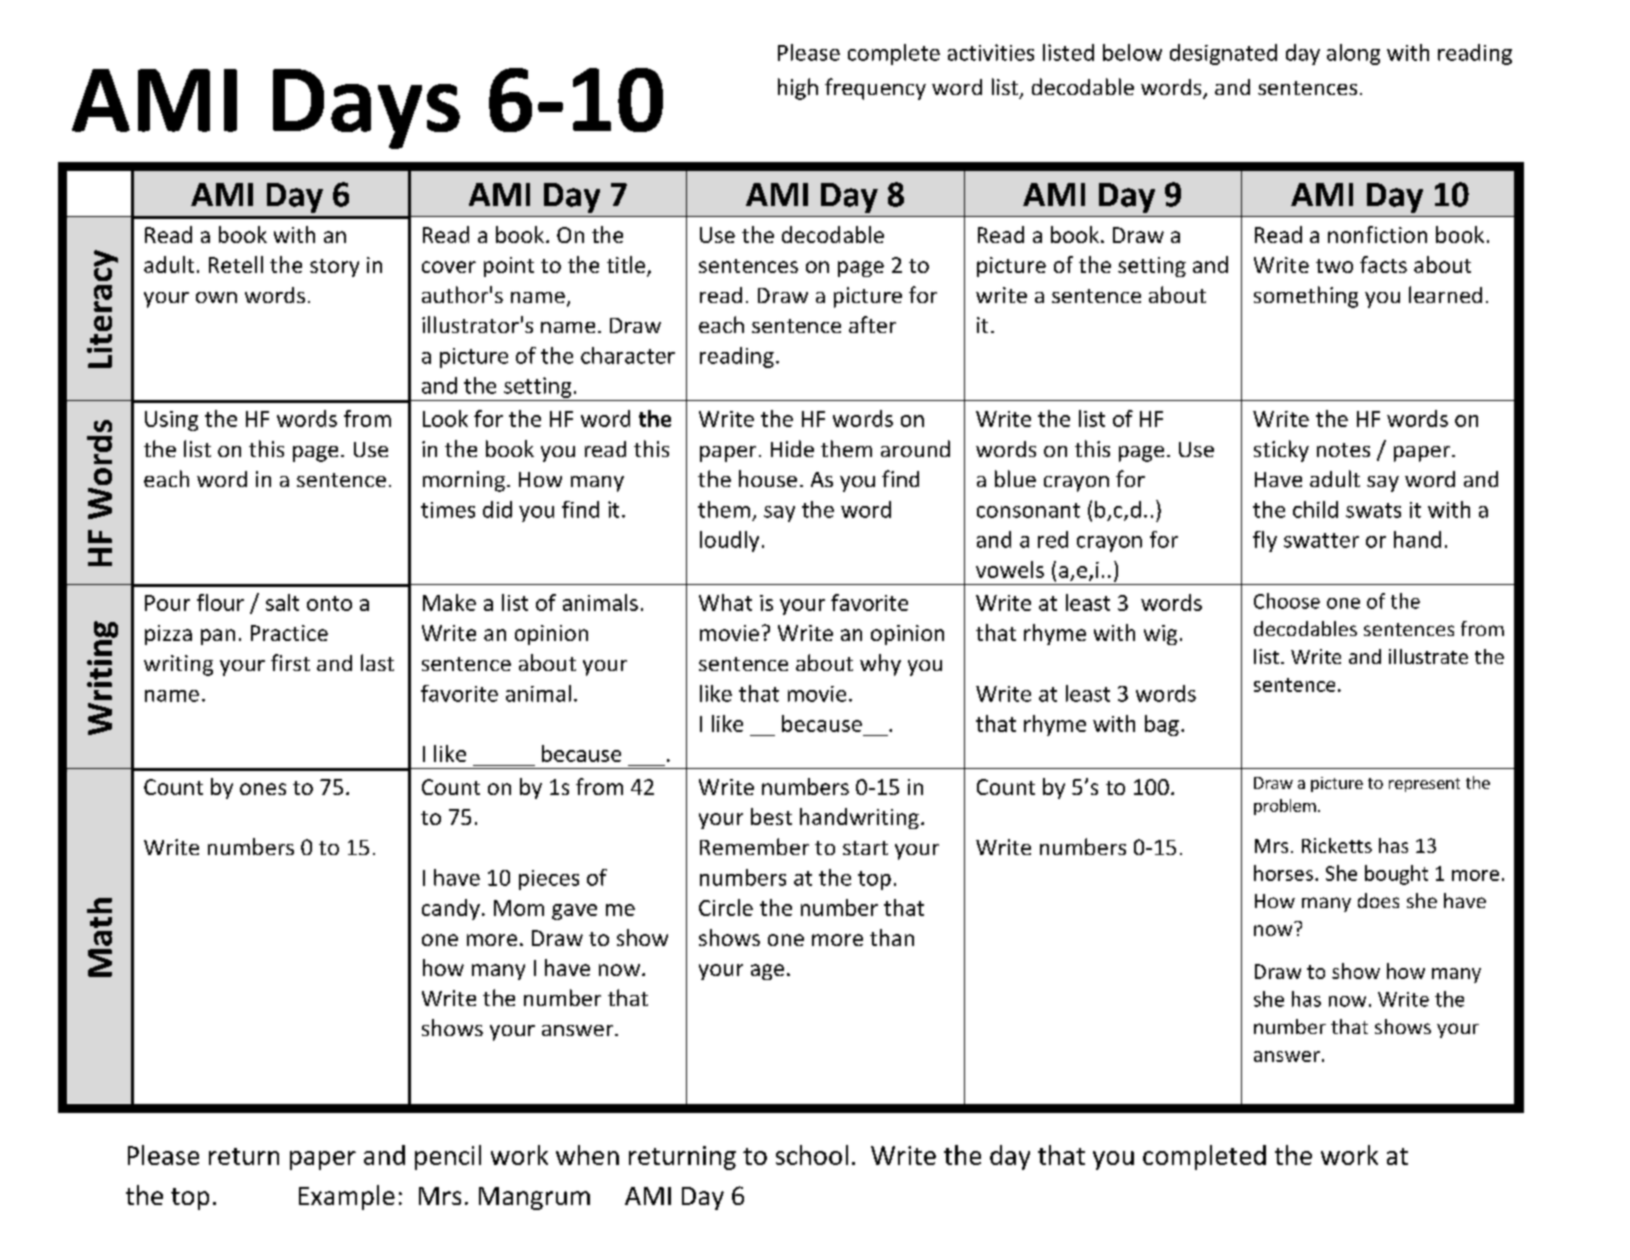 This image has height=1260, width=1630. I want to click on Example, so click(347, 1197).
